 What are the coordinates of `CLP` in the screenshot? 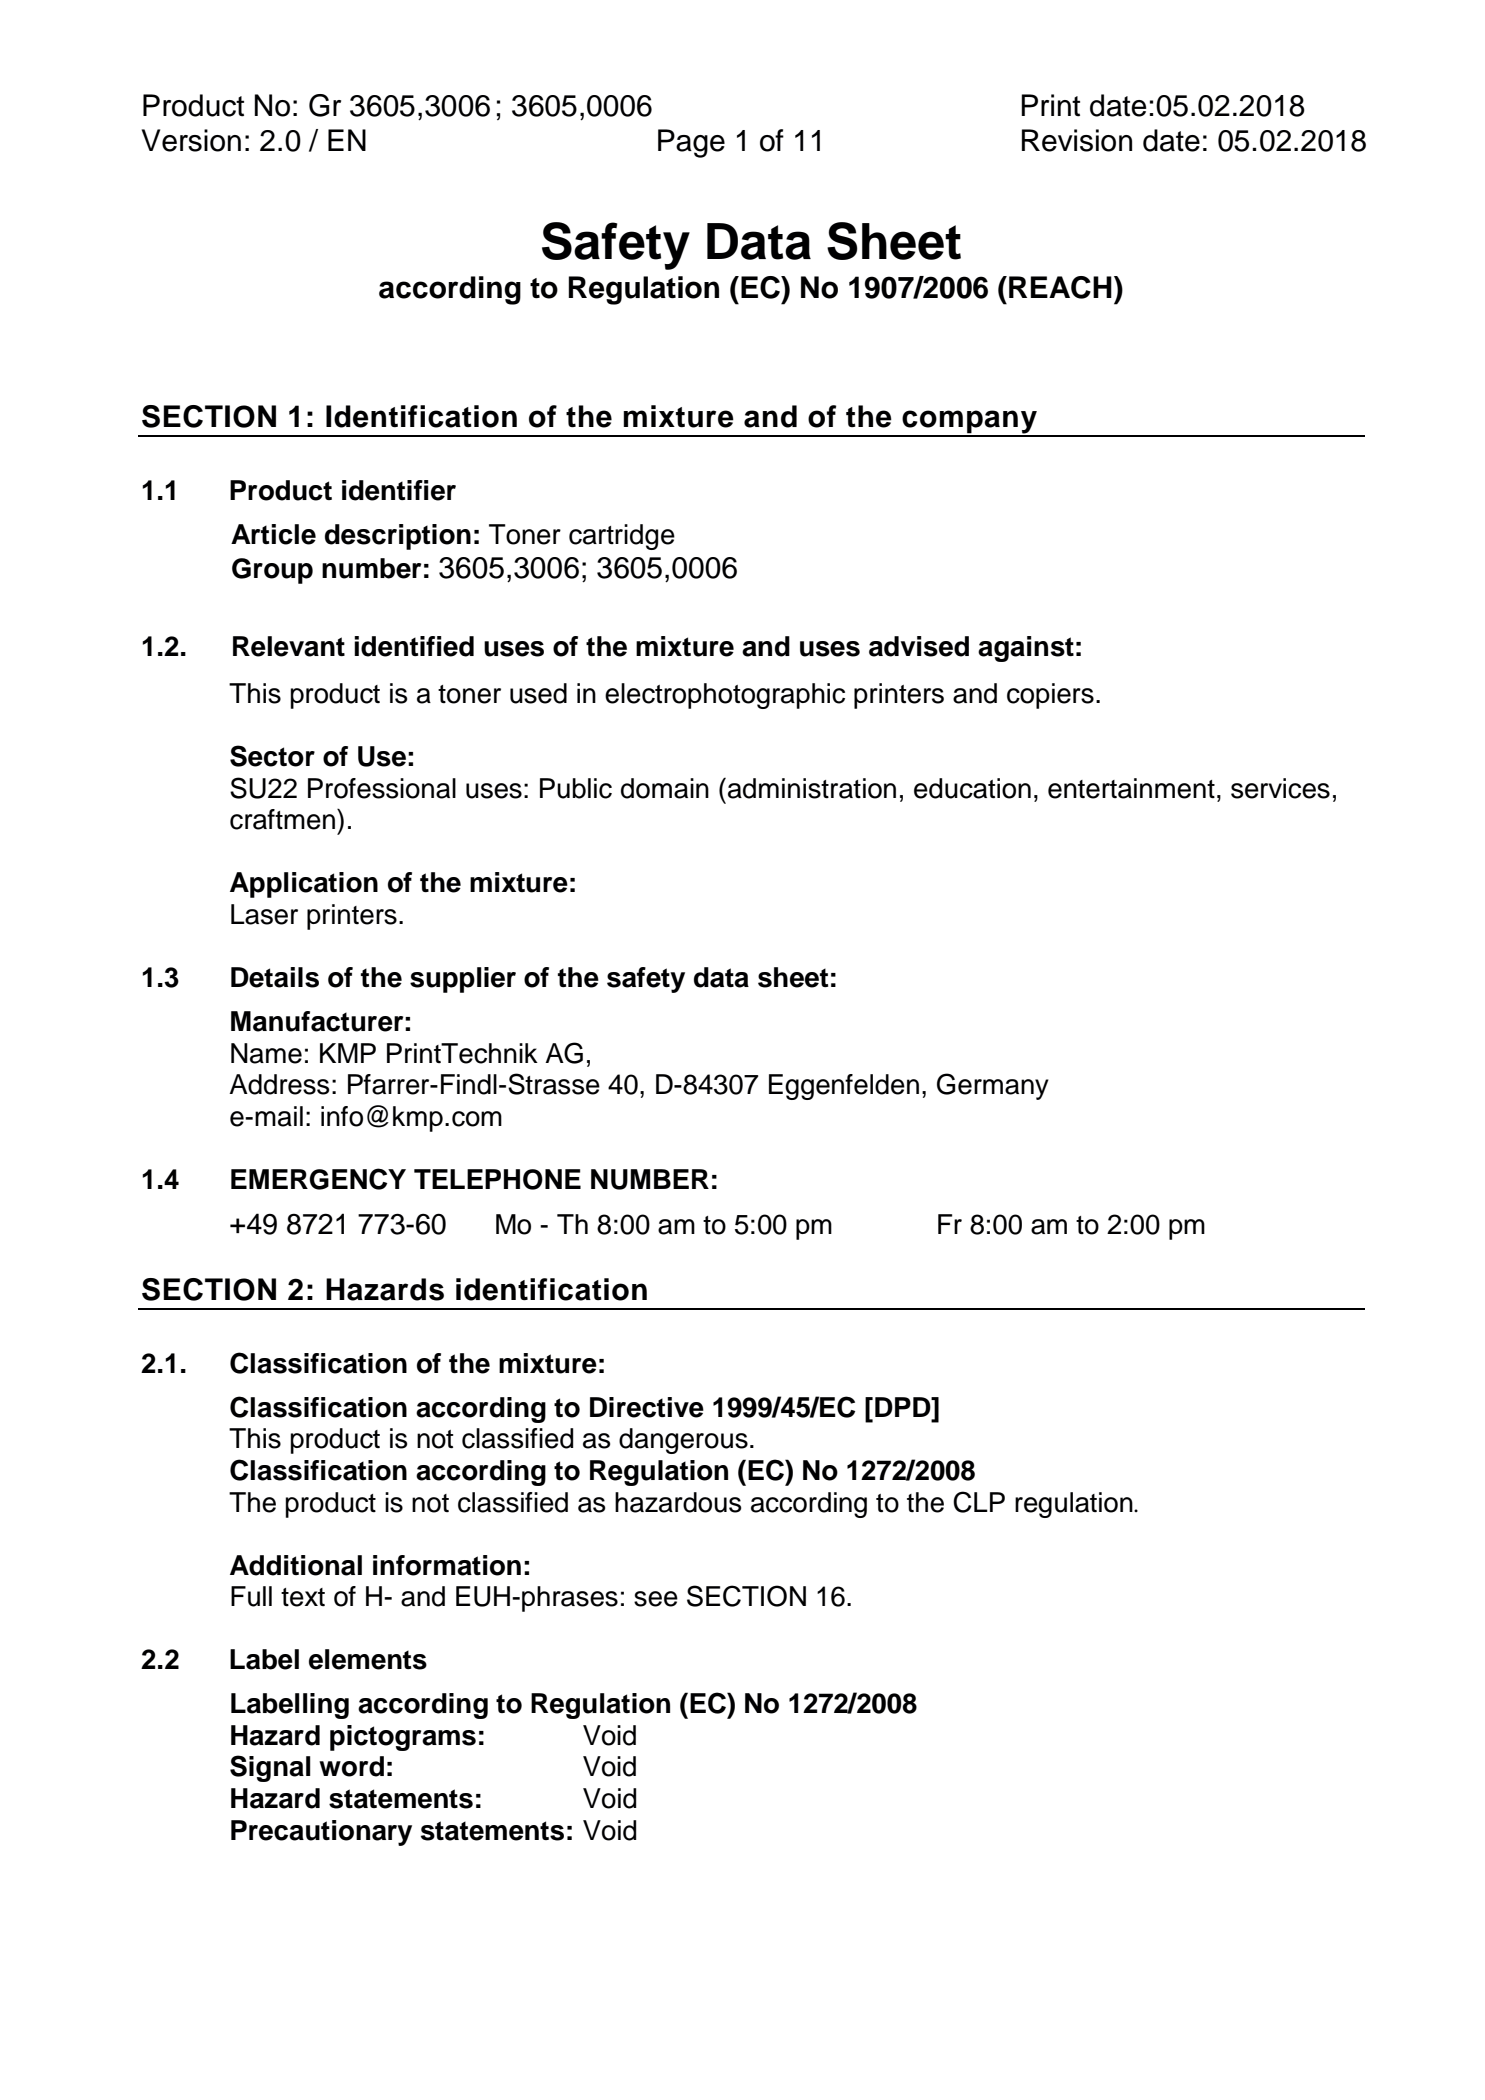 It's located at (979, 1502).
